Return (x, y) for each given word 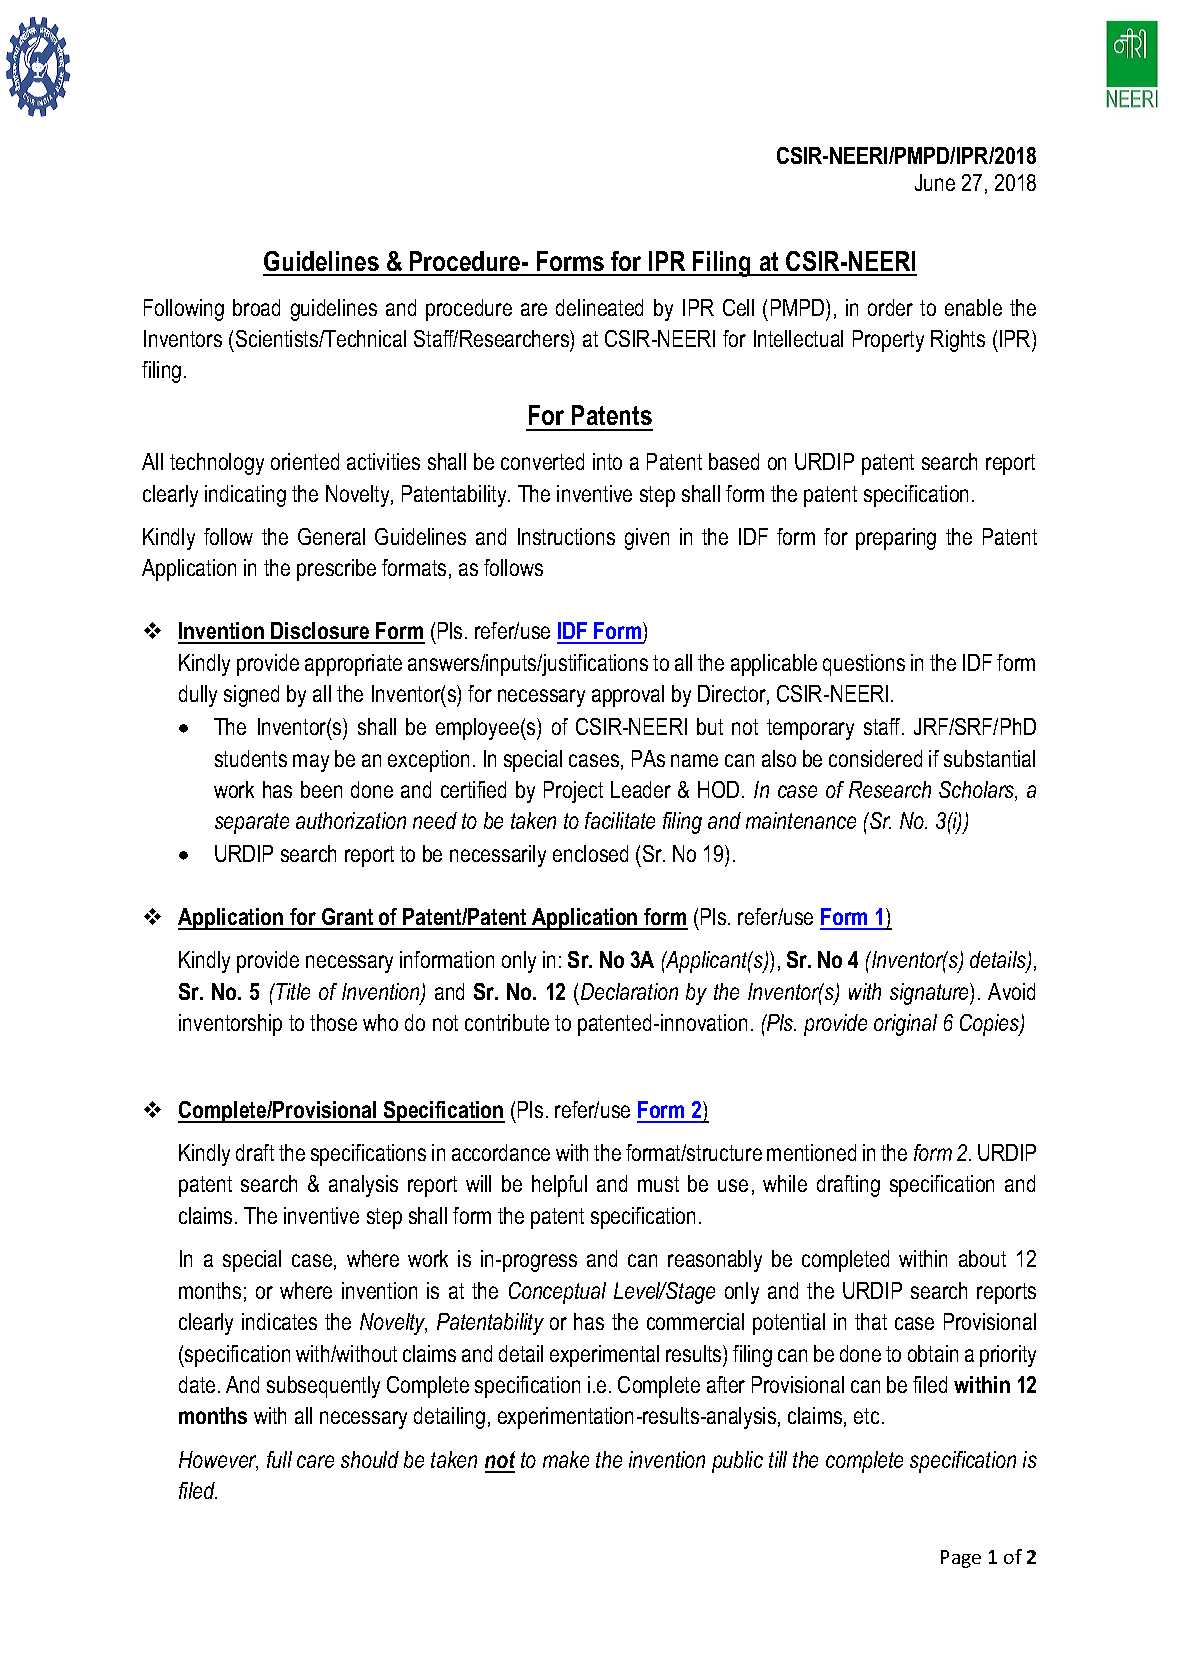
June (935, 182)
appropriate (353, 665)
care (315, 1461)
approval (628, 696)
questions (864, 665)
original (905, 1025)
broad (256, 307)
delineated (599, 307)
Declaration (629, 991)
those (333, 1022)
